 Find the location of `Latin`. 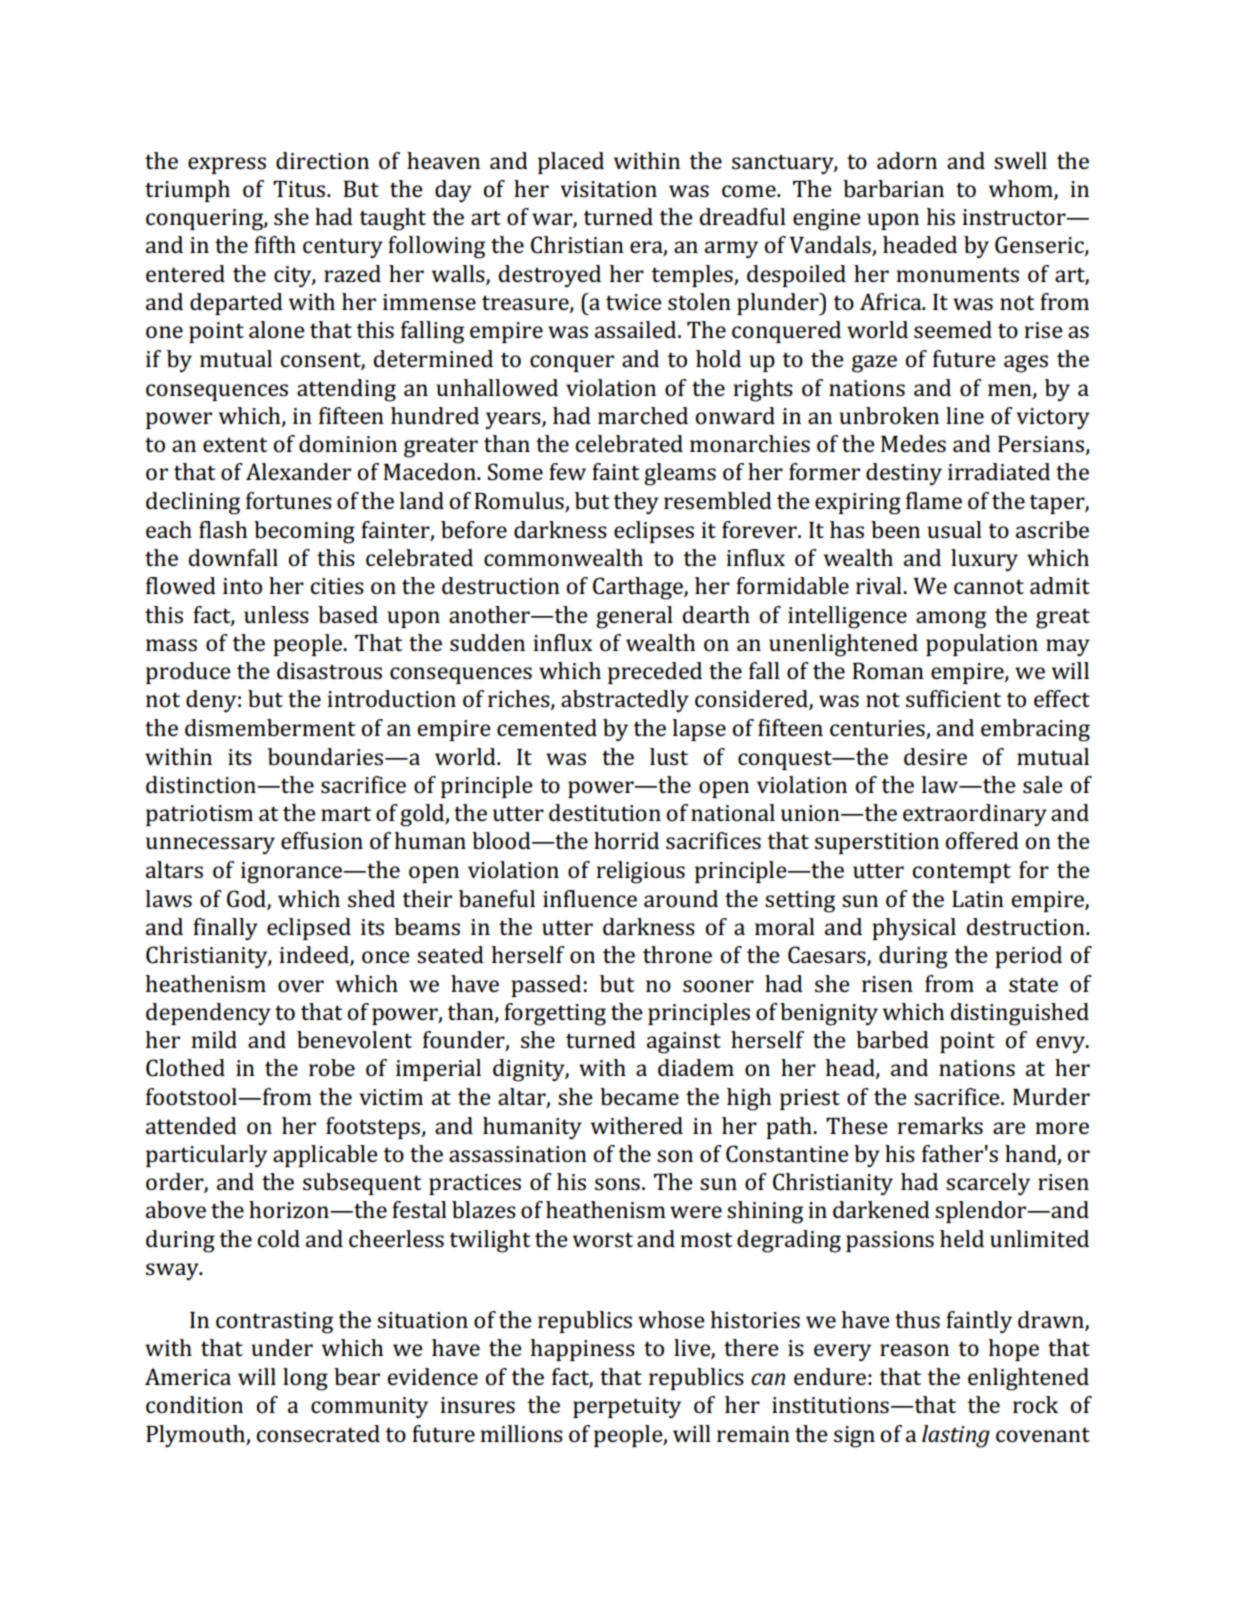

Latin is located at coordinates (978, 899).
